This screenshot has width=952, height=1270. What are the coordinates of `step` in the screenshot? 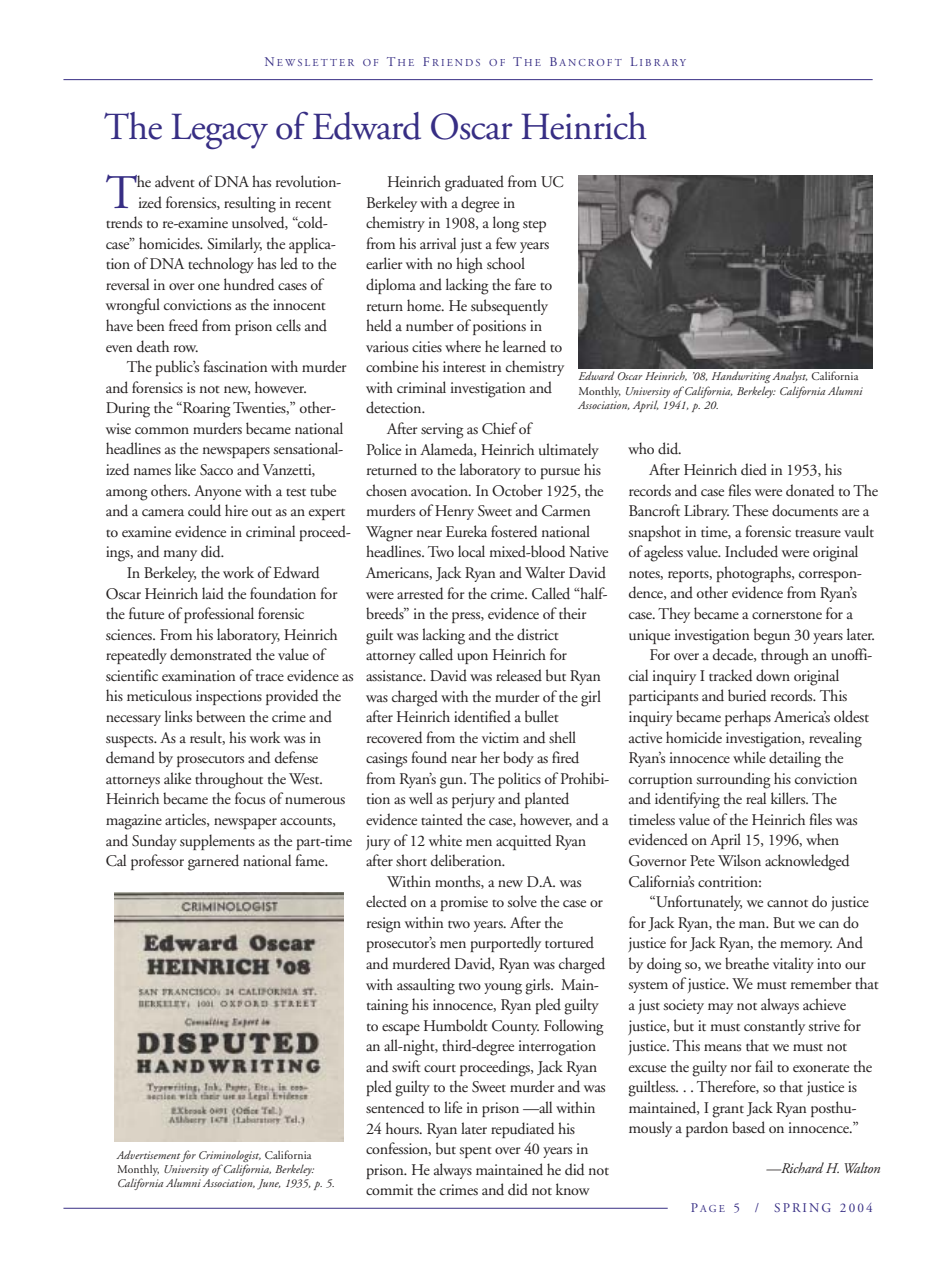 It's located at (534, 226).
